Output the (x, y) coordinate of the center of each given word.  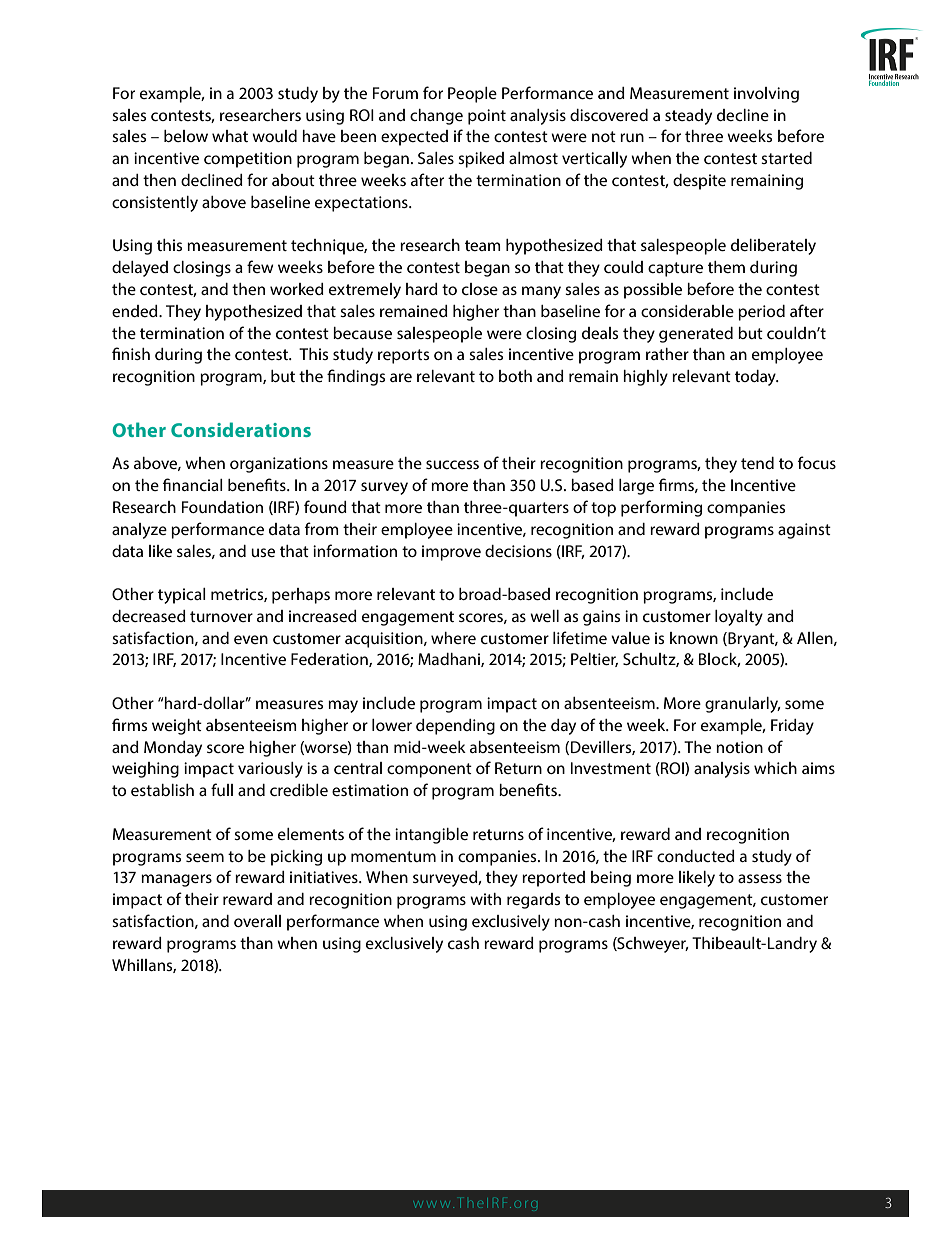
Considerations (241, 429)
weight (177, 727)
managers (176, 880)
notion (739, 747)
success (452, 464)
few (260, 266)
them (726, 267)
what (230, 136)
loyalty (739, 618)
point (487, 117)
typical (182, 596)
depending (455, 727)
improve (451, 553)
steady (688, 117)
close (480, 289)
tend (757, 463)
